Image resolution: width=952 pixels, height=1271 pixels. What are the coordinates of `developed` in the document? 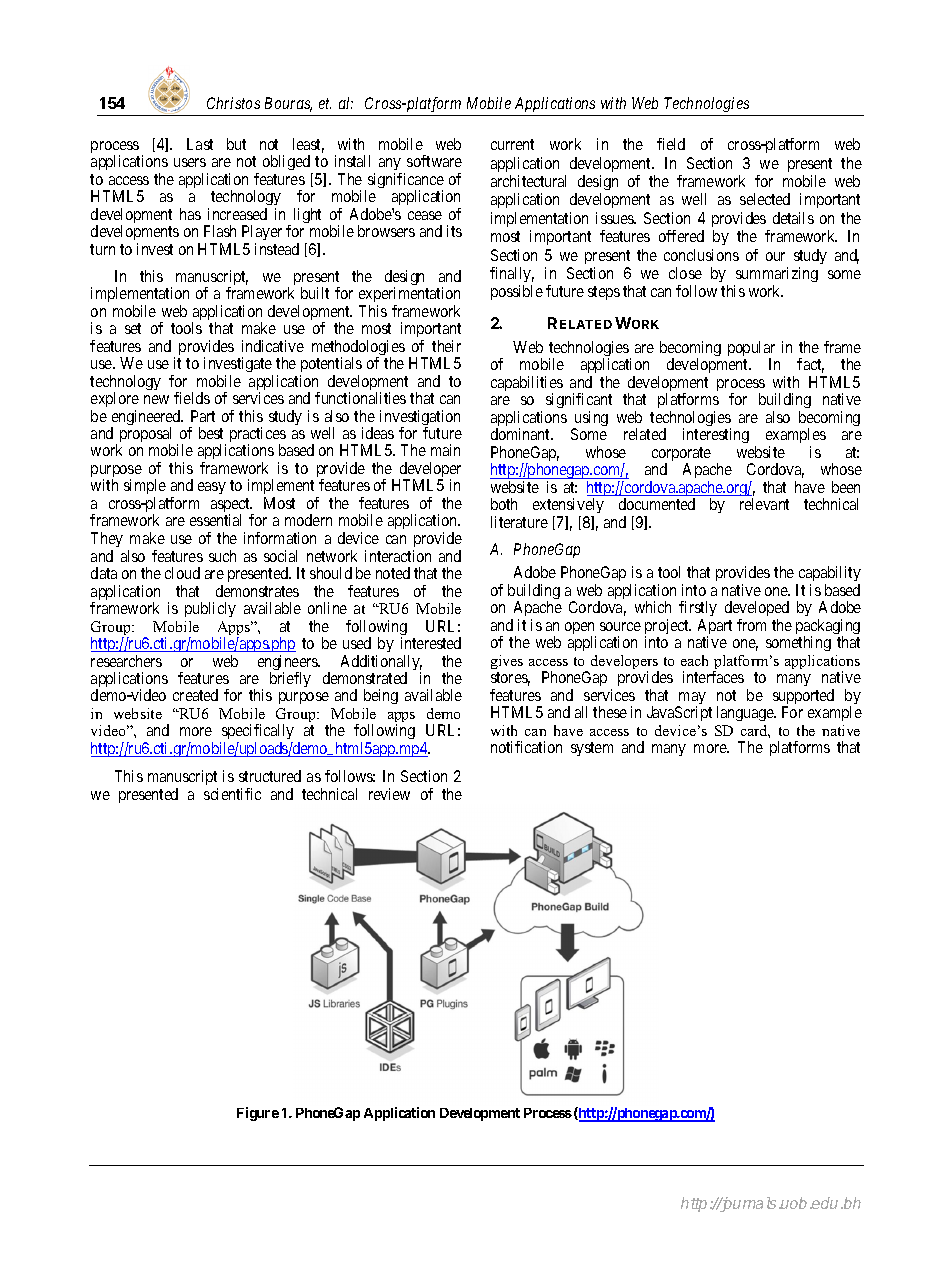 It's located at (757, 610).
